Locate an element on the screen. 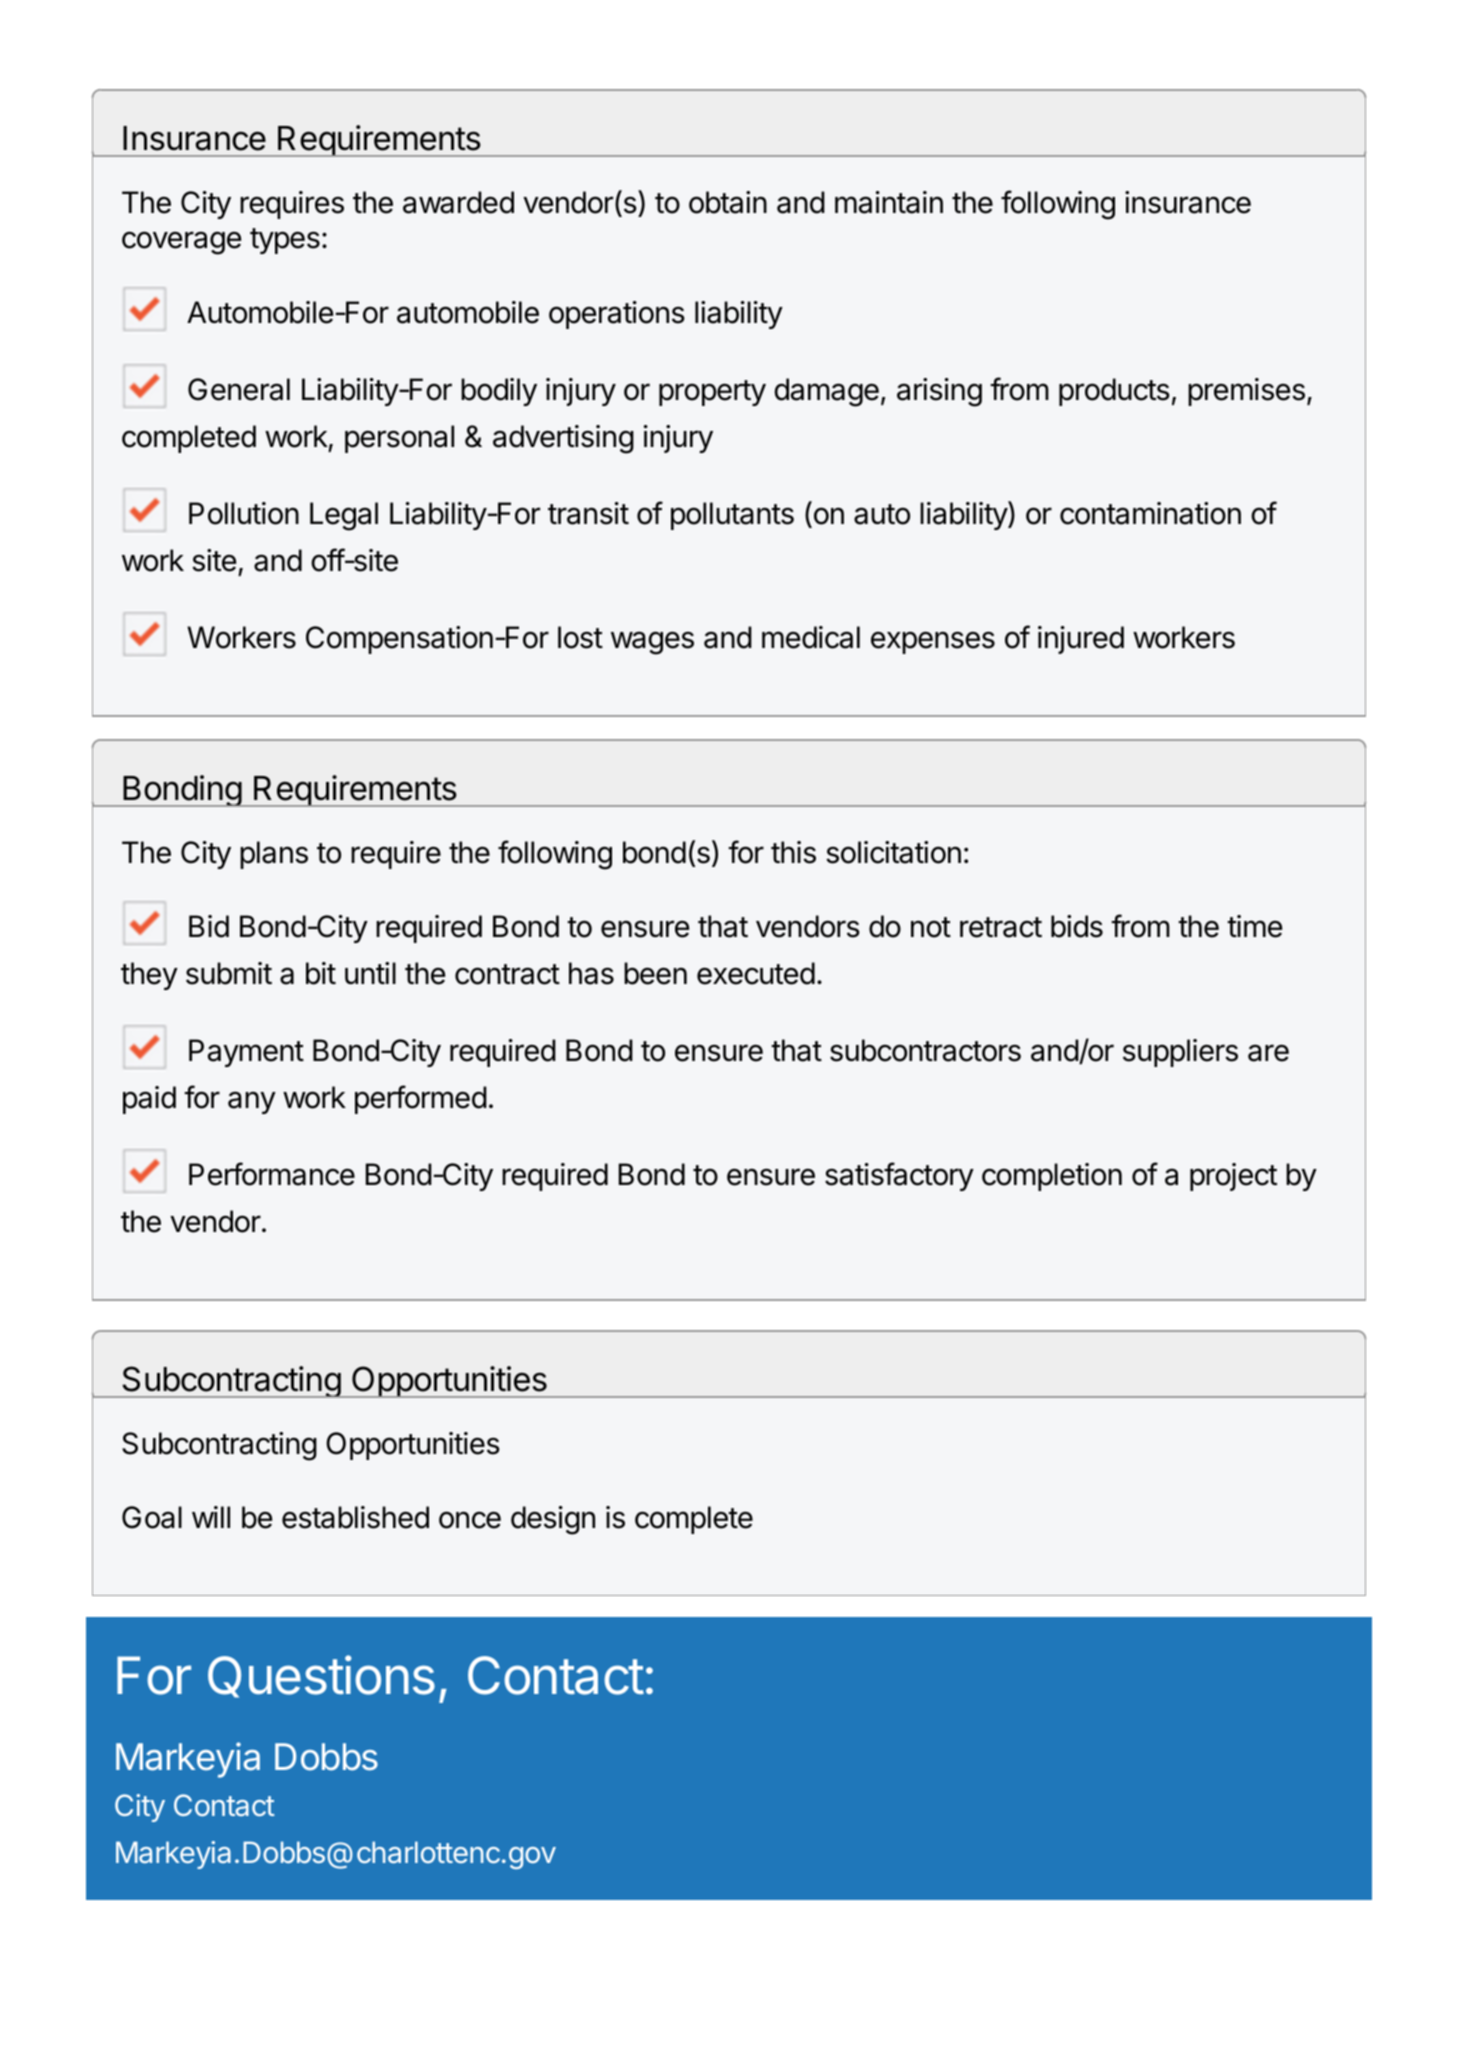 The width and height of the screenshot is (1458, 2062). obtain is located at coordinates (728, 202).
